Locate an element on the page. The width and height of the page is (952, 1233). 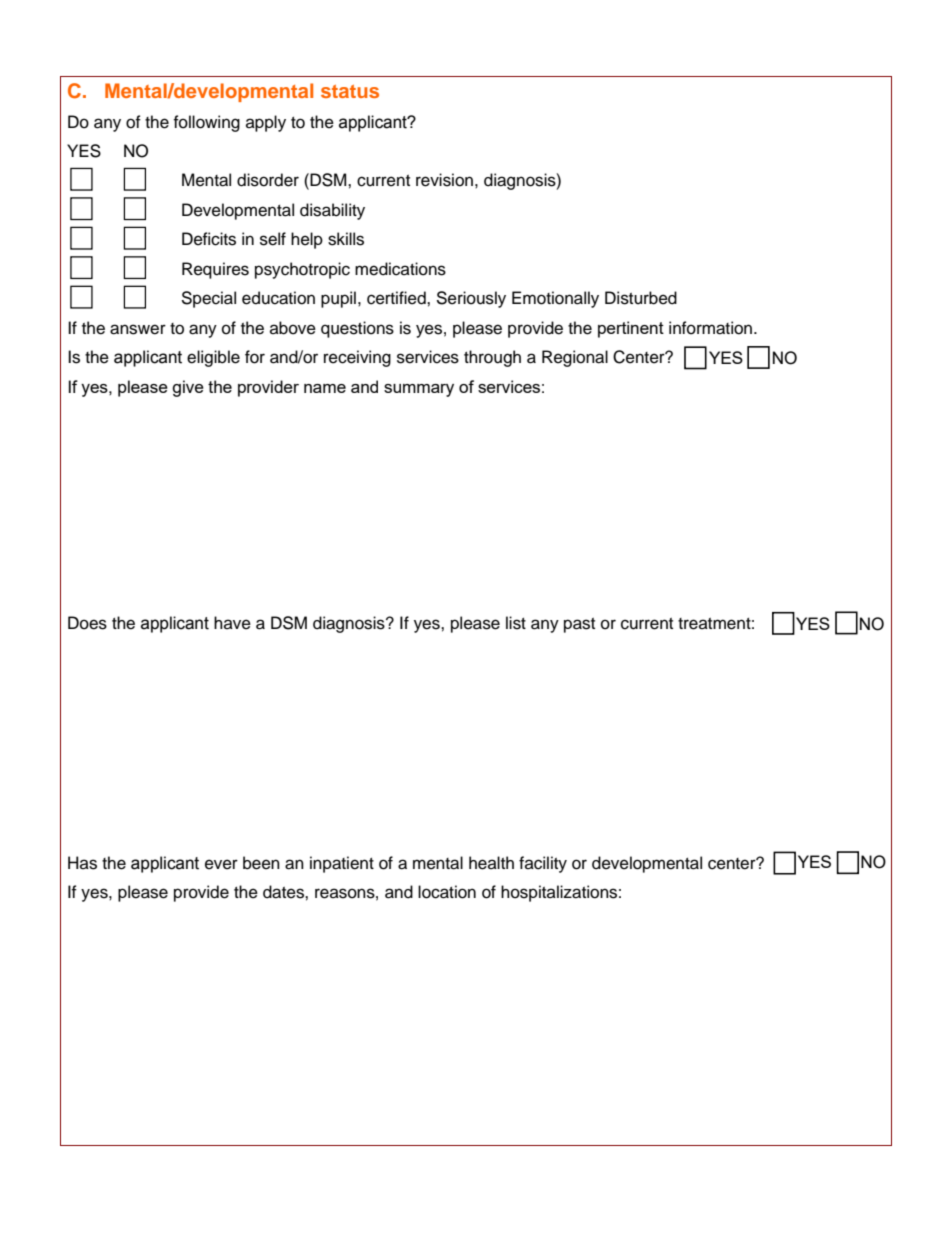
facility is located at coordinates (543, 864).
